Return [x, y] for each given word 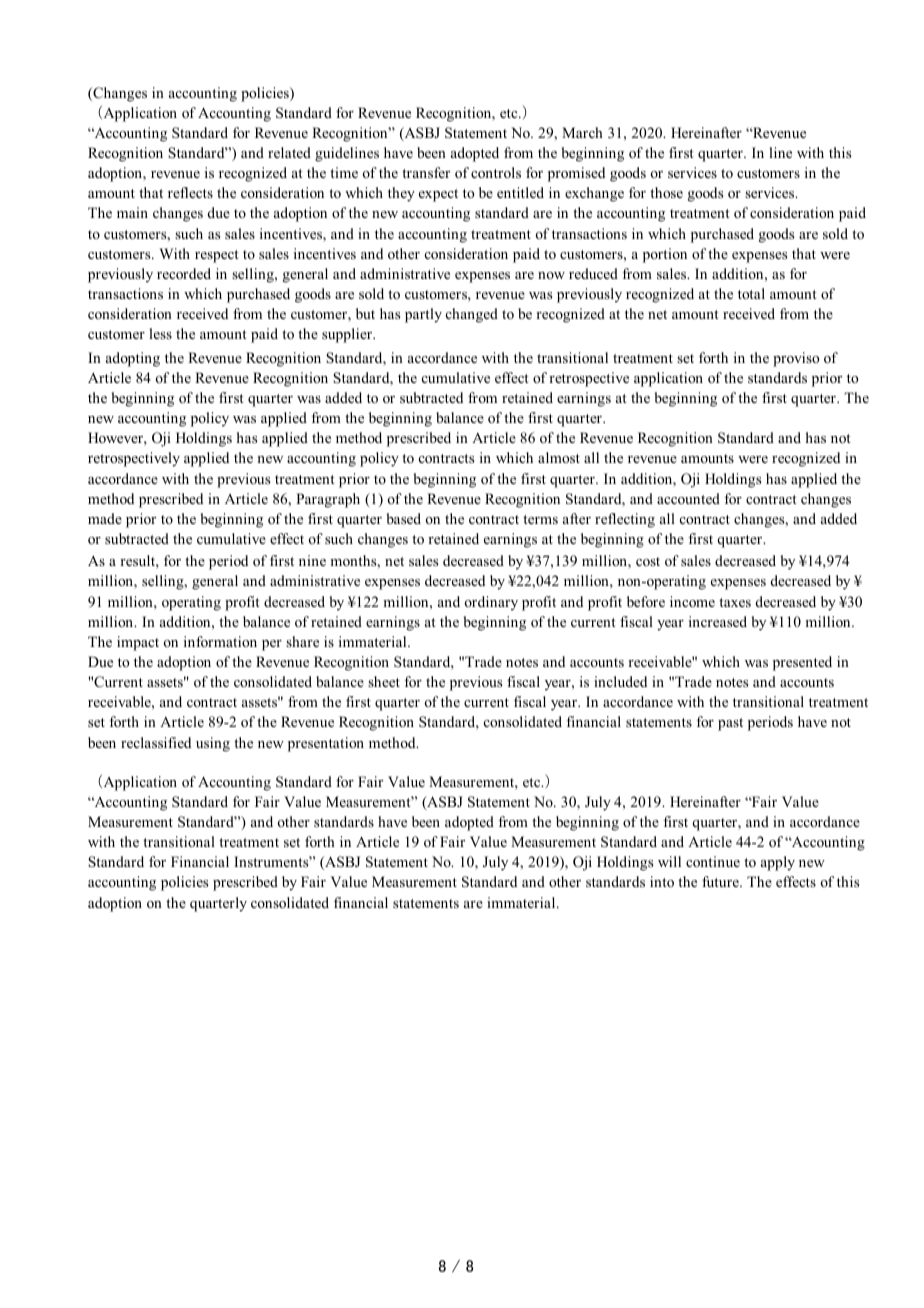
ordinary [491, 603]
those [666, 192]
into [662, 882]
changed [472, 315]
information [220, 641]
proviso [796, 359]
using [213, 744]
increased [718, 621]
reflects [190, 192]
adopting [133, 359]
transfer [426, 172]
